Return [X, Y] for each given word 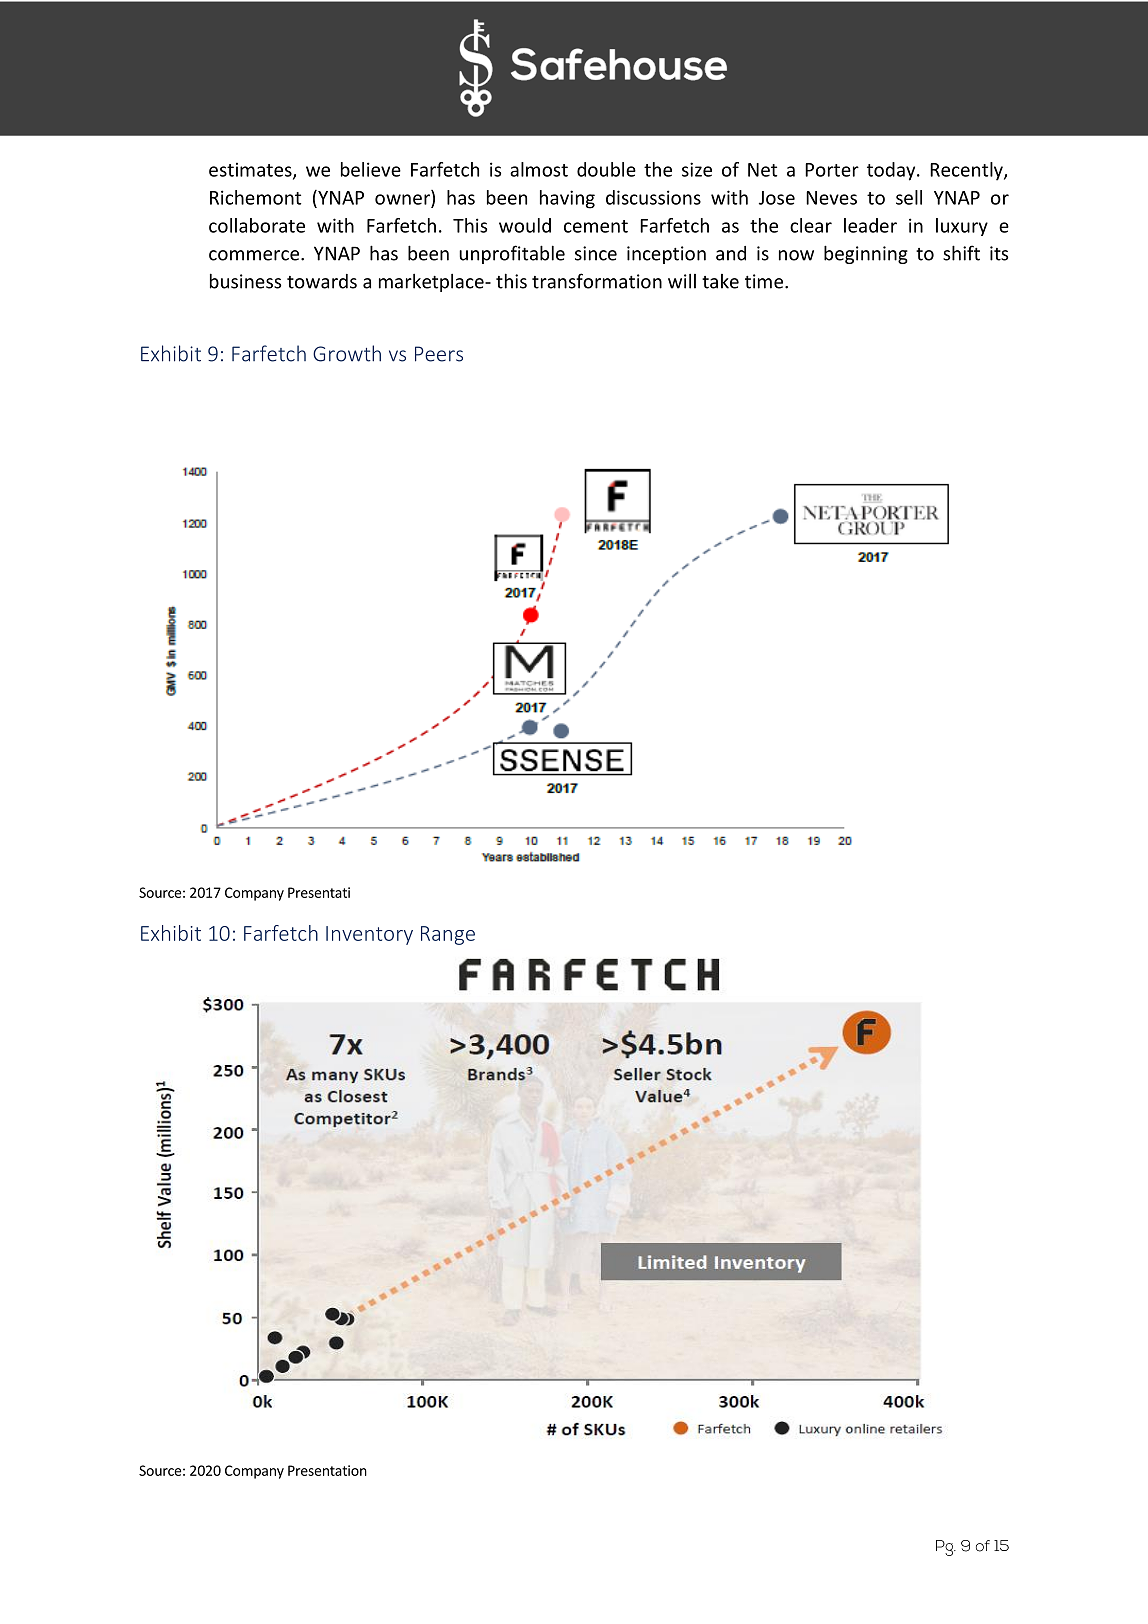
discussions [653, 197]
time [764, 281]
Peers [439, 354]
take [720, 281]
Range [448, 935]
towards [322, 281]
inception [666, 255]
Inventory [369, 935]
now [796, 255]
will [682, 281]
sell [909, 197]
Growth [347, 353]
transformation [597, 281]
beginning [866, 254]
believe [371, 169]
